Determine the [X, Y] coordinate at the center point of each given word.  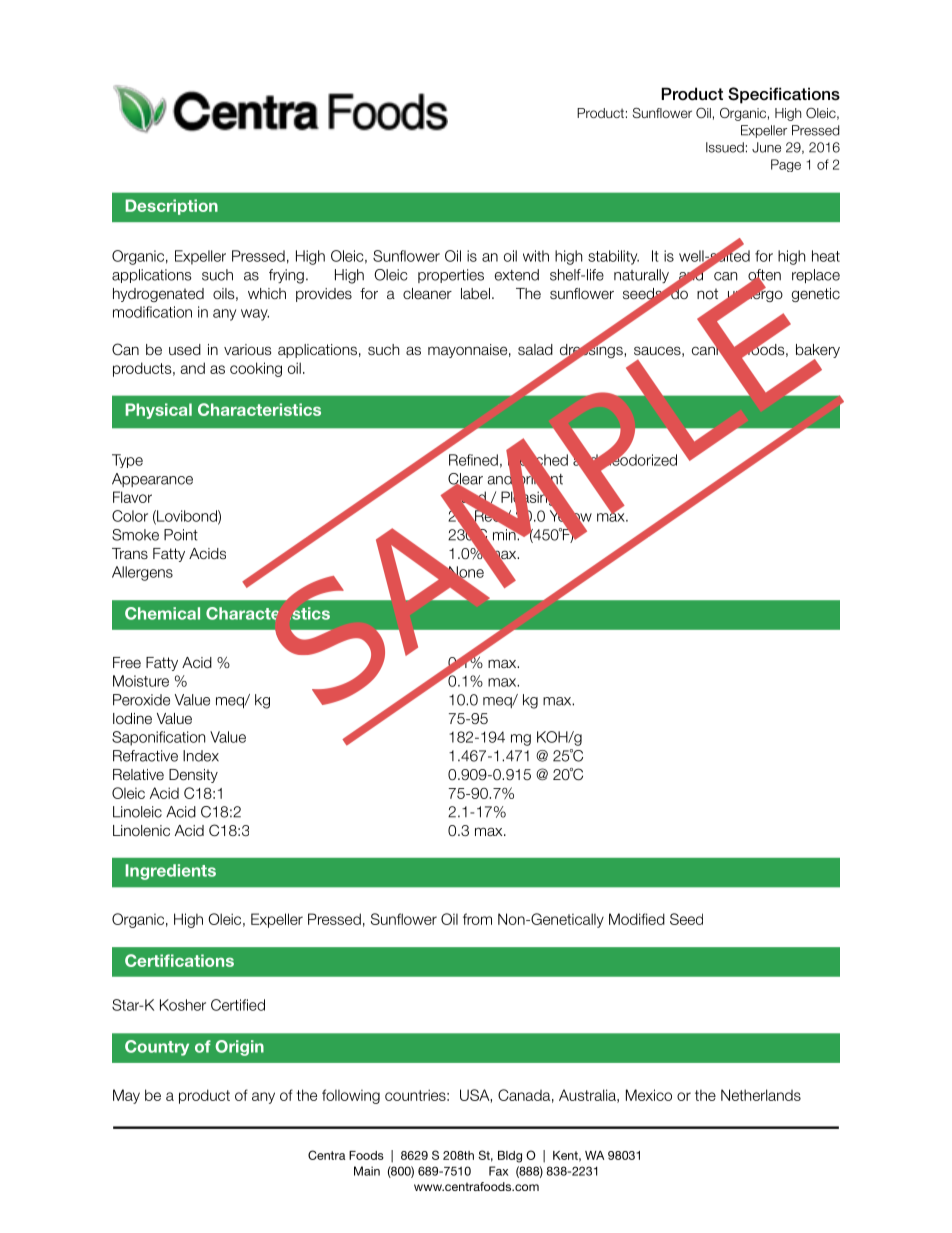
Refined [473, 460]
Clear [465, 480]
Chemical [162, 613]
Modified [637, 919]
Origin [239, 1048]
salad [535, 349]
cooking [256, 369]
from [477, 919]
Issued [725, 147]
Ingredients [170, 872]
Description [171, 207]
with [536, 256]
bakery [818, 352]
